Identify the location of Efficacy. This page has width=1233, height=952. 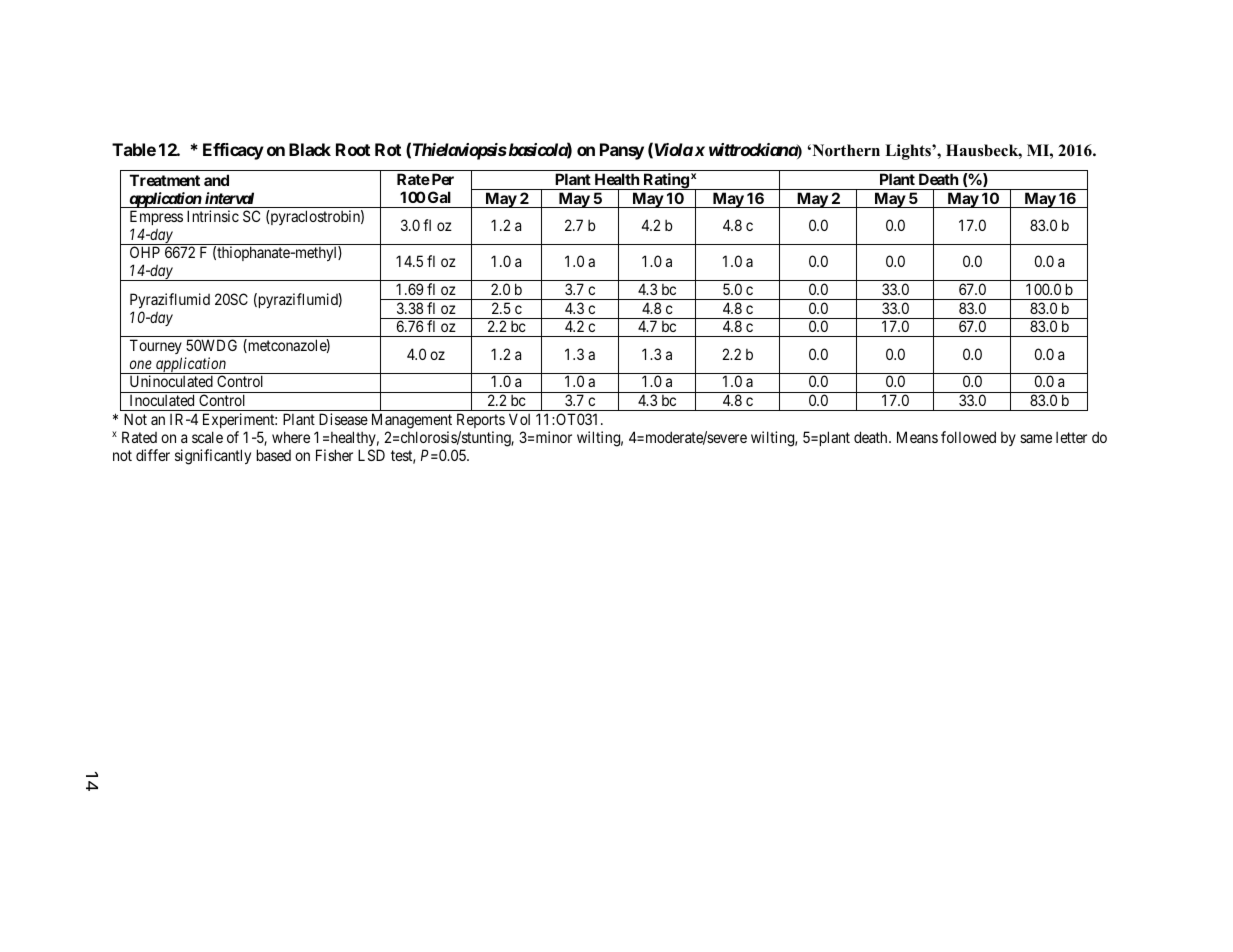
(233, 151).
